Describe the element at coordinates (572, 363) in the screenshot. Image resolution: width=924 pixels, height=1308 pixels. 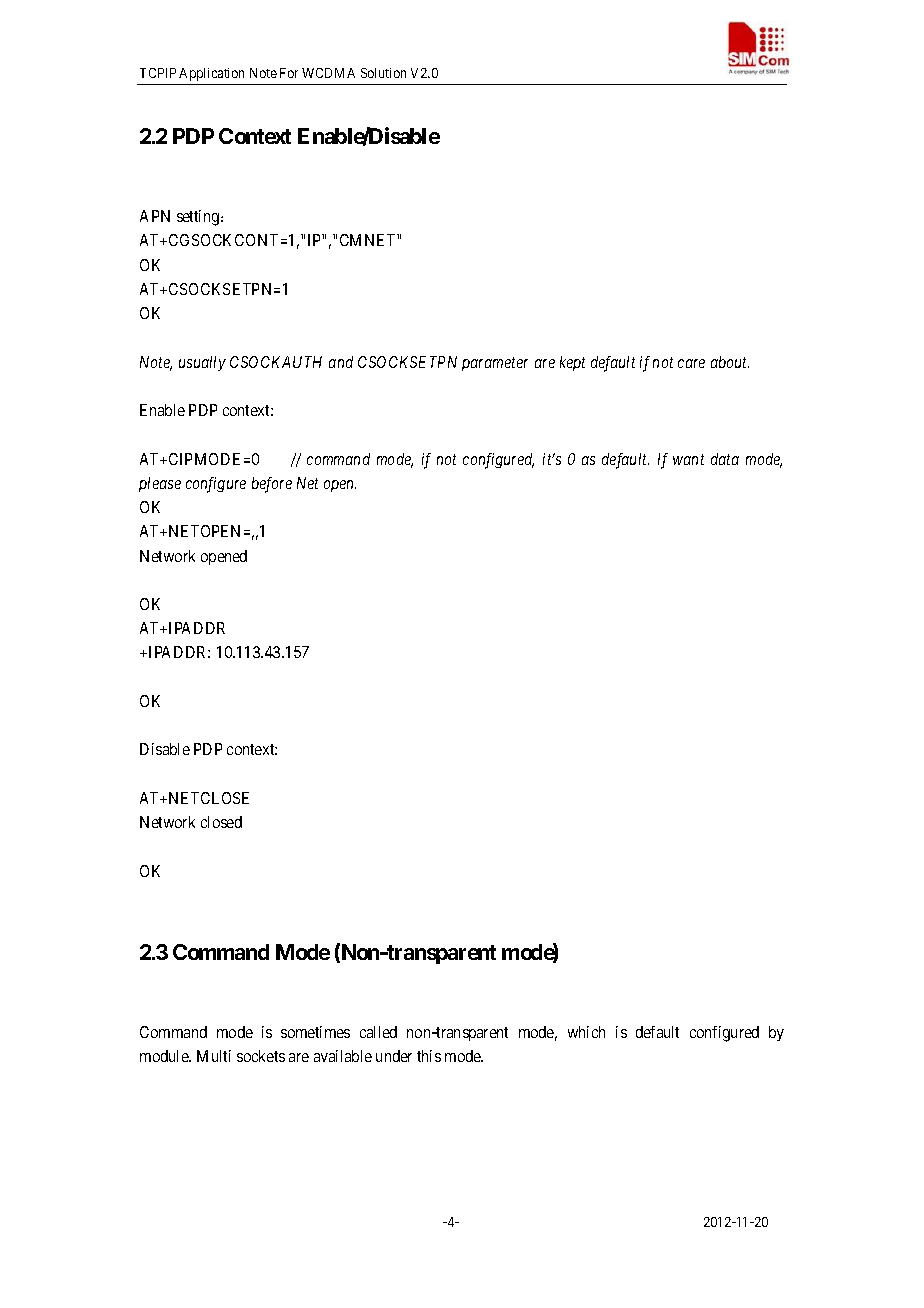
I see `kept` at that location.
